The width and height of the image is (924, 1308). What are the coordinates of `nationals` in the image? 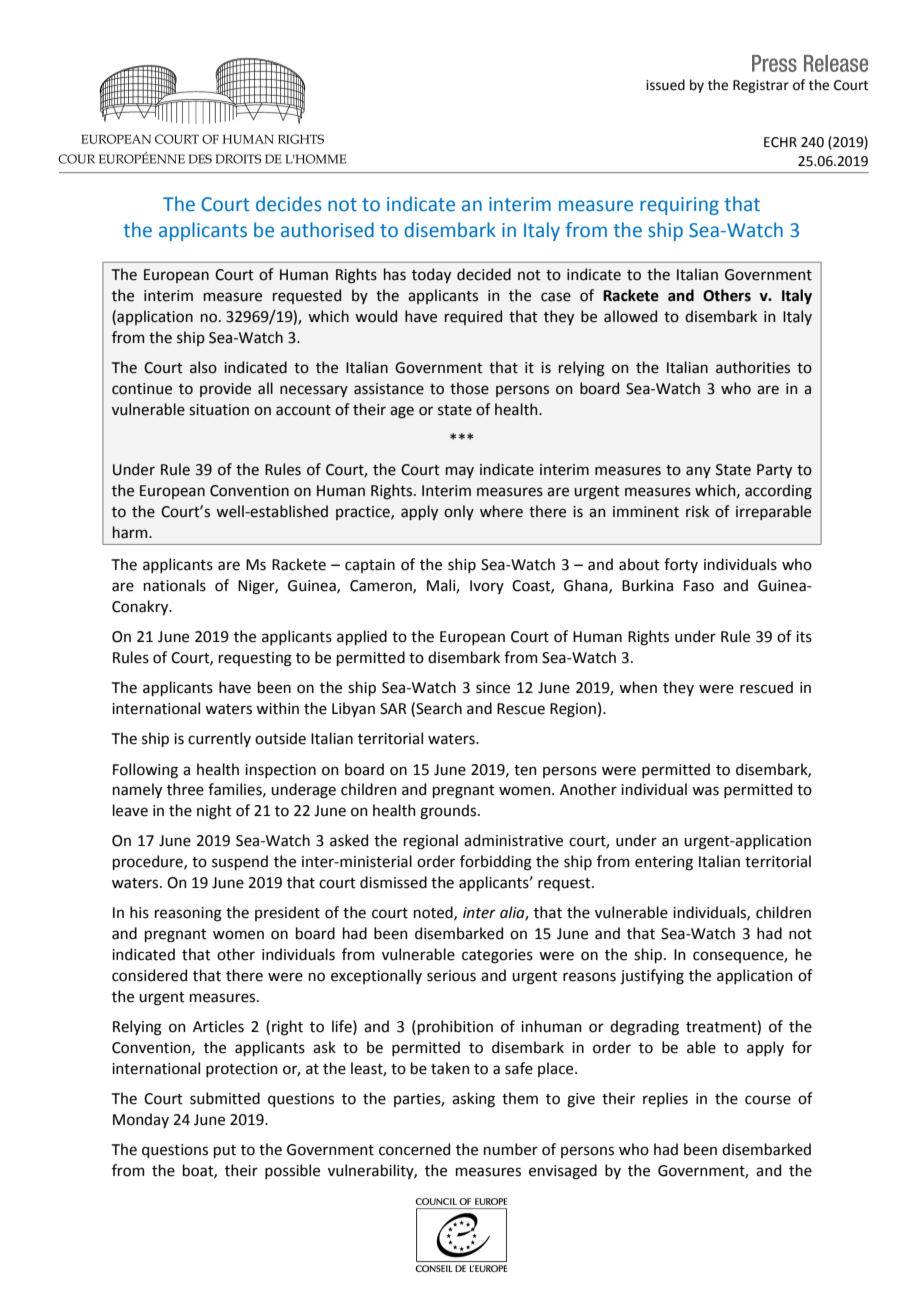 It's located at (175, 585).
